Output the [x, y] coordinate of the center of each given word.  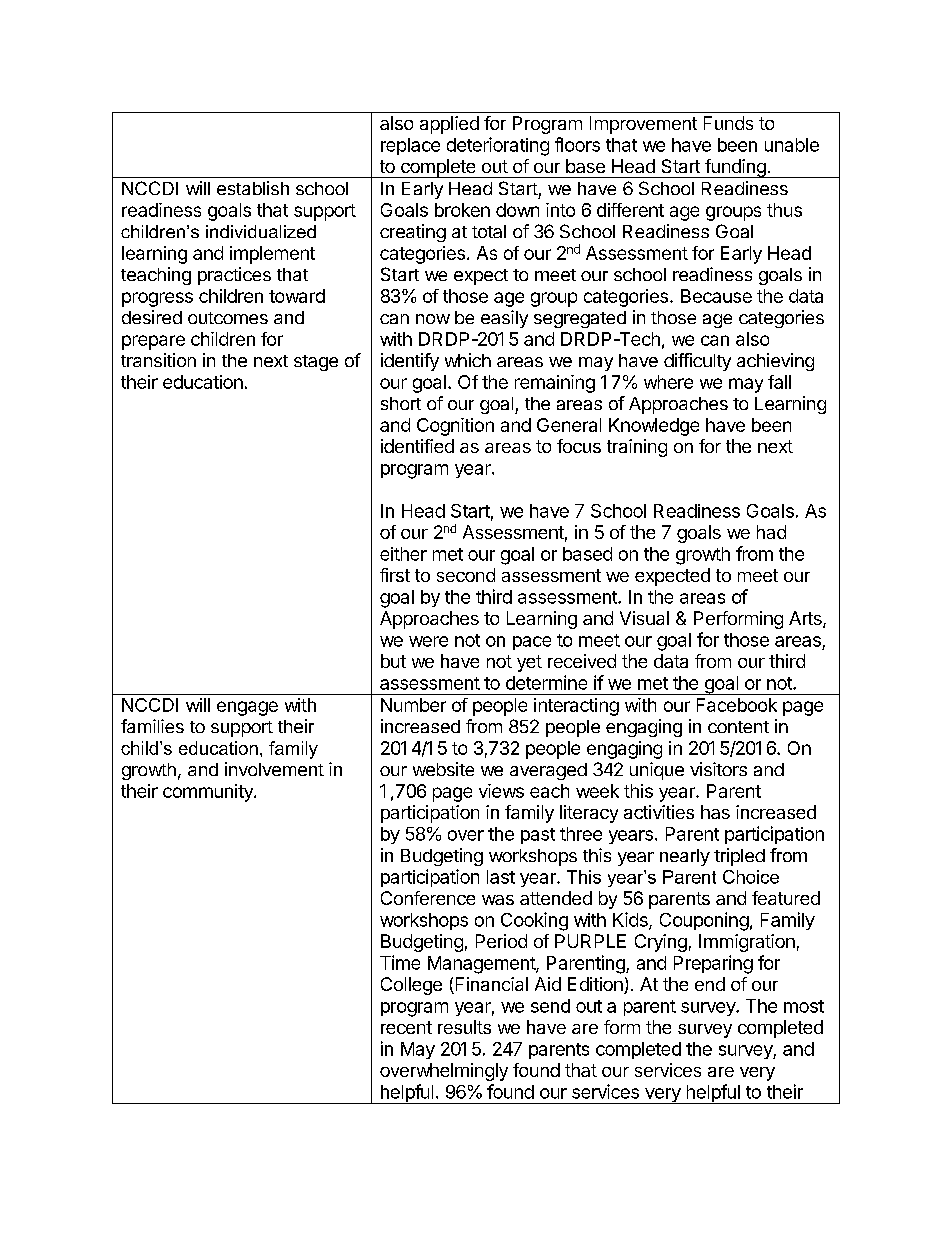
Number [413, 705]
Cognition [455, 427]
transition [158, 360]
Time [400, 962]
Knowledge [654, 427]
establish [253, 188]
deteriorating [498, 146]
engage [247, 708]
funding [735, 168]
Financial [490, 985]
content [738, 727]
